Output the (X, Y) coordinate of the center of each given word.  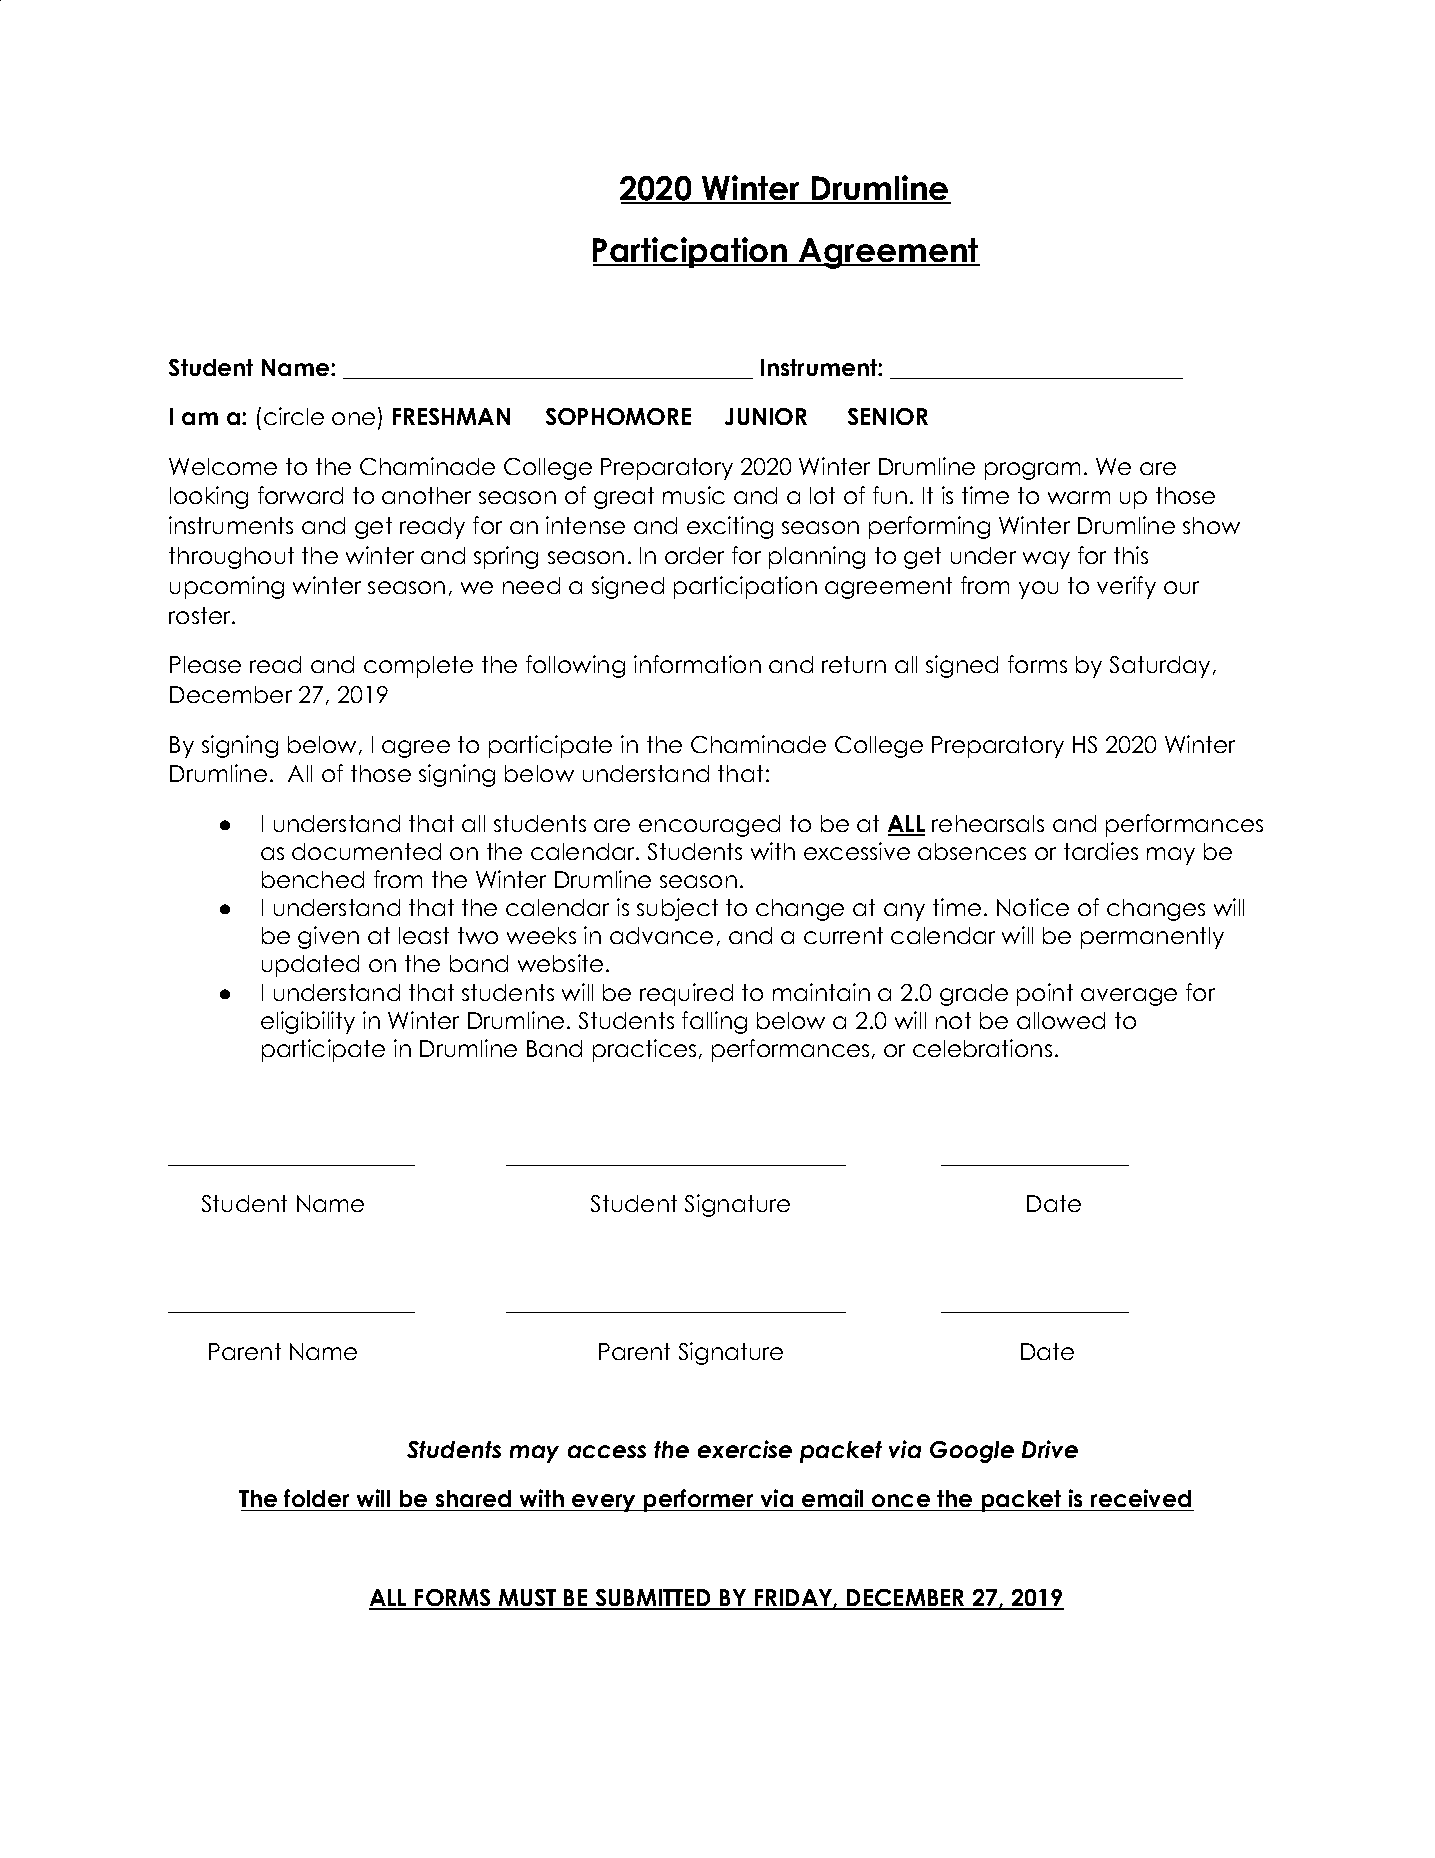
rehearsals (988, 823)
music (694, 495)
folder (317, 1500)
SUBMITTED (653, 1599)
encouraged (709, 826)
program (1032, 471)
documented (366, 851)
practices (644, 1050)
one (353, 418)
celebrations (982, 1048)
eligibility (308, 1022)
